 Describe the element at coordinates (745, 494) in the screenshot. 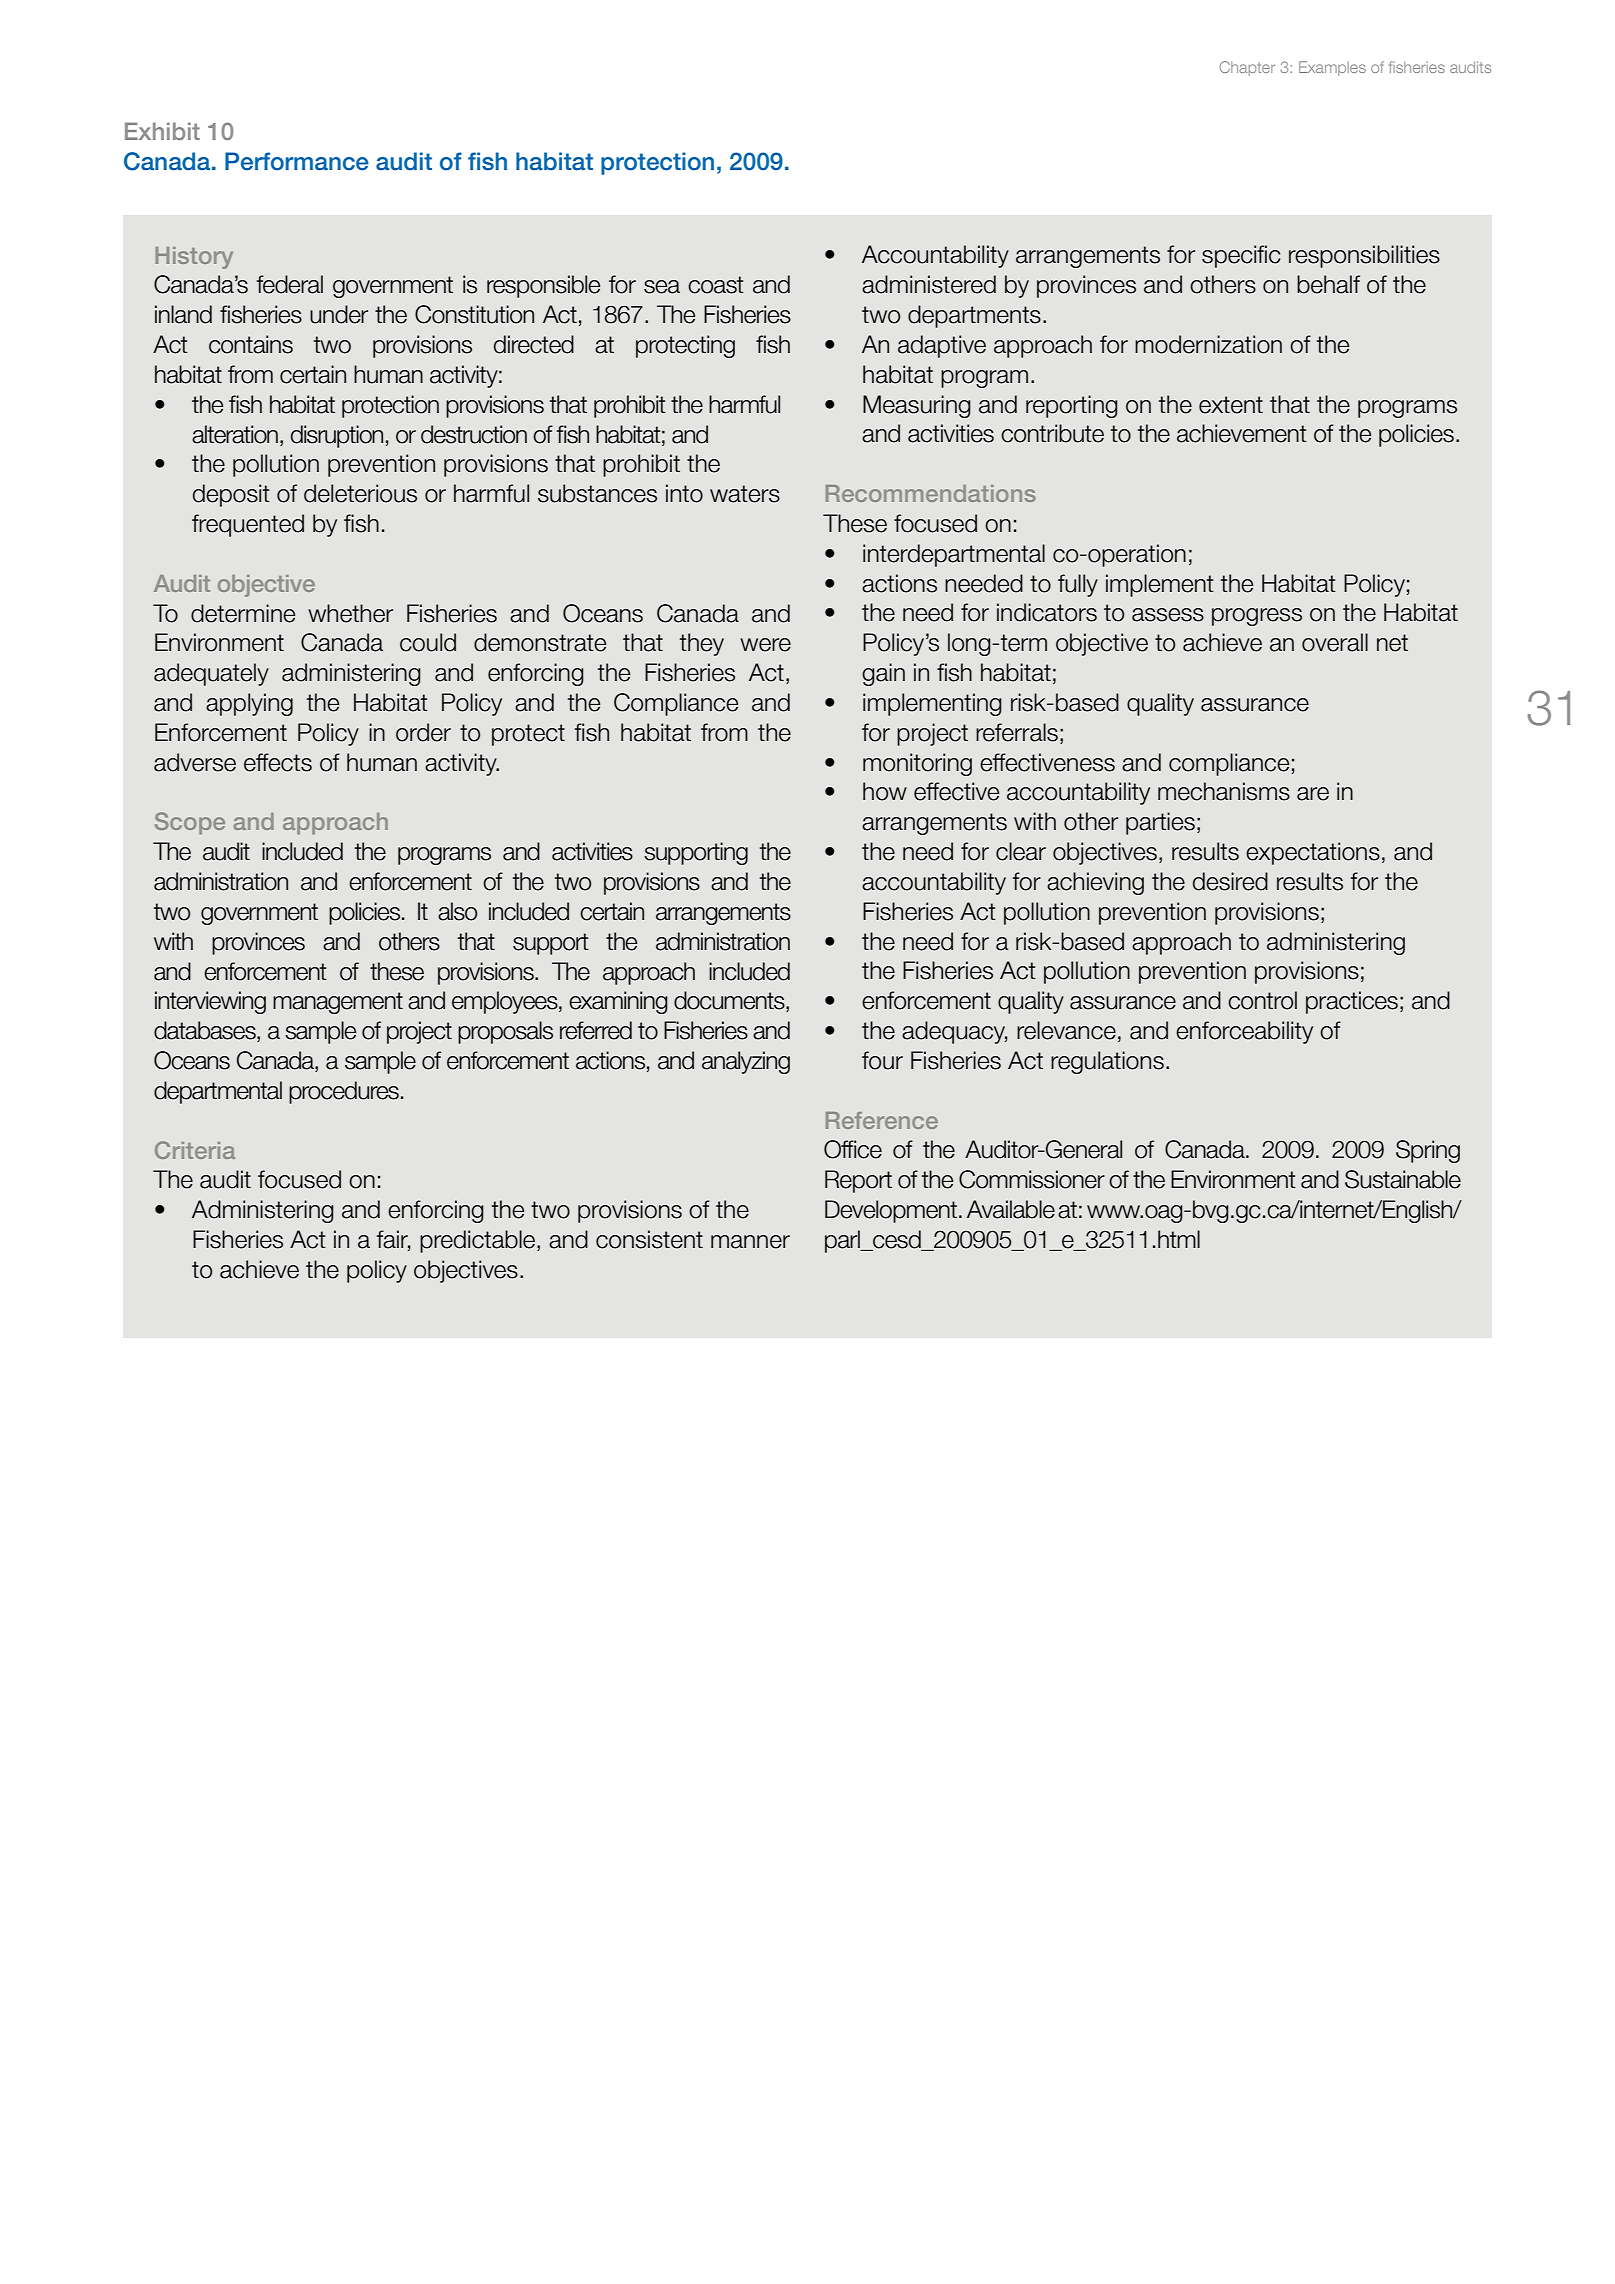

I see `waters` at that location.
